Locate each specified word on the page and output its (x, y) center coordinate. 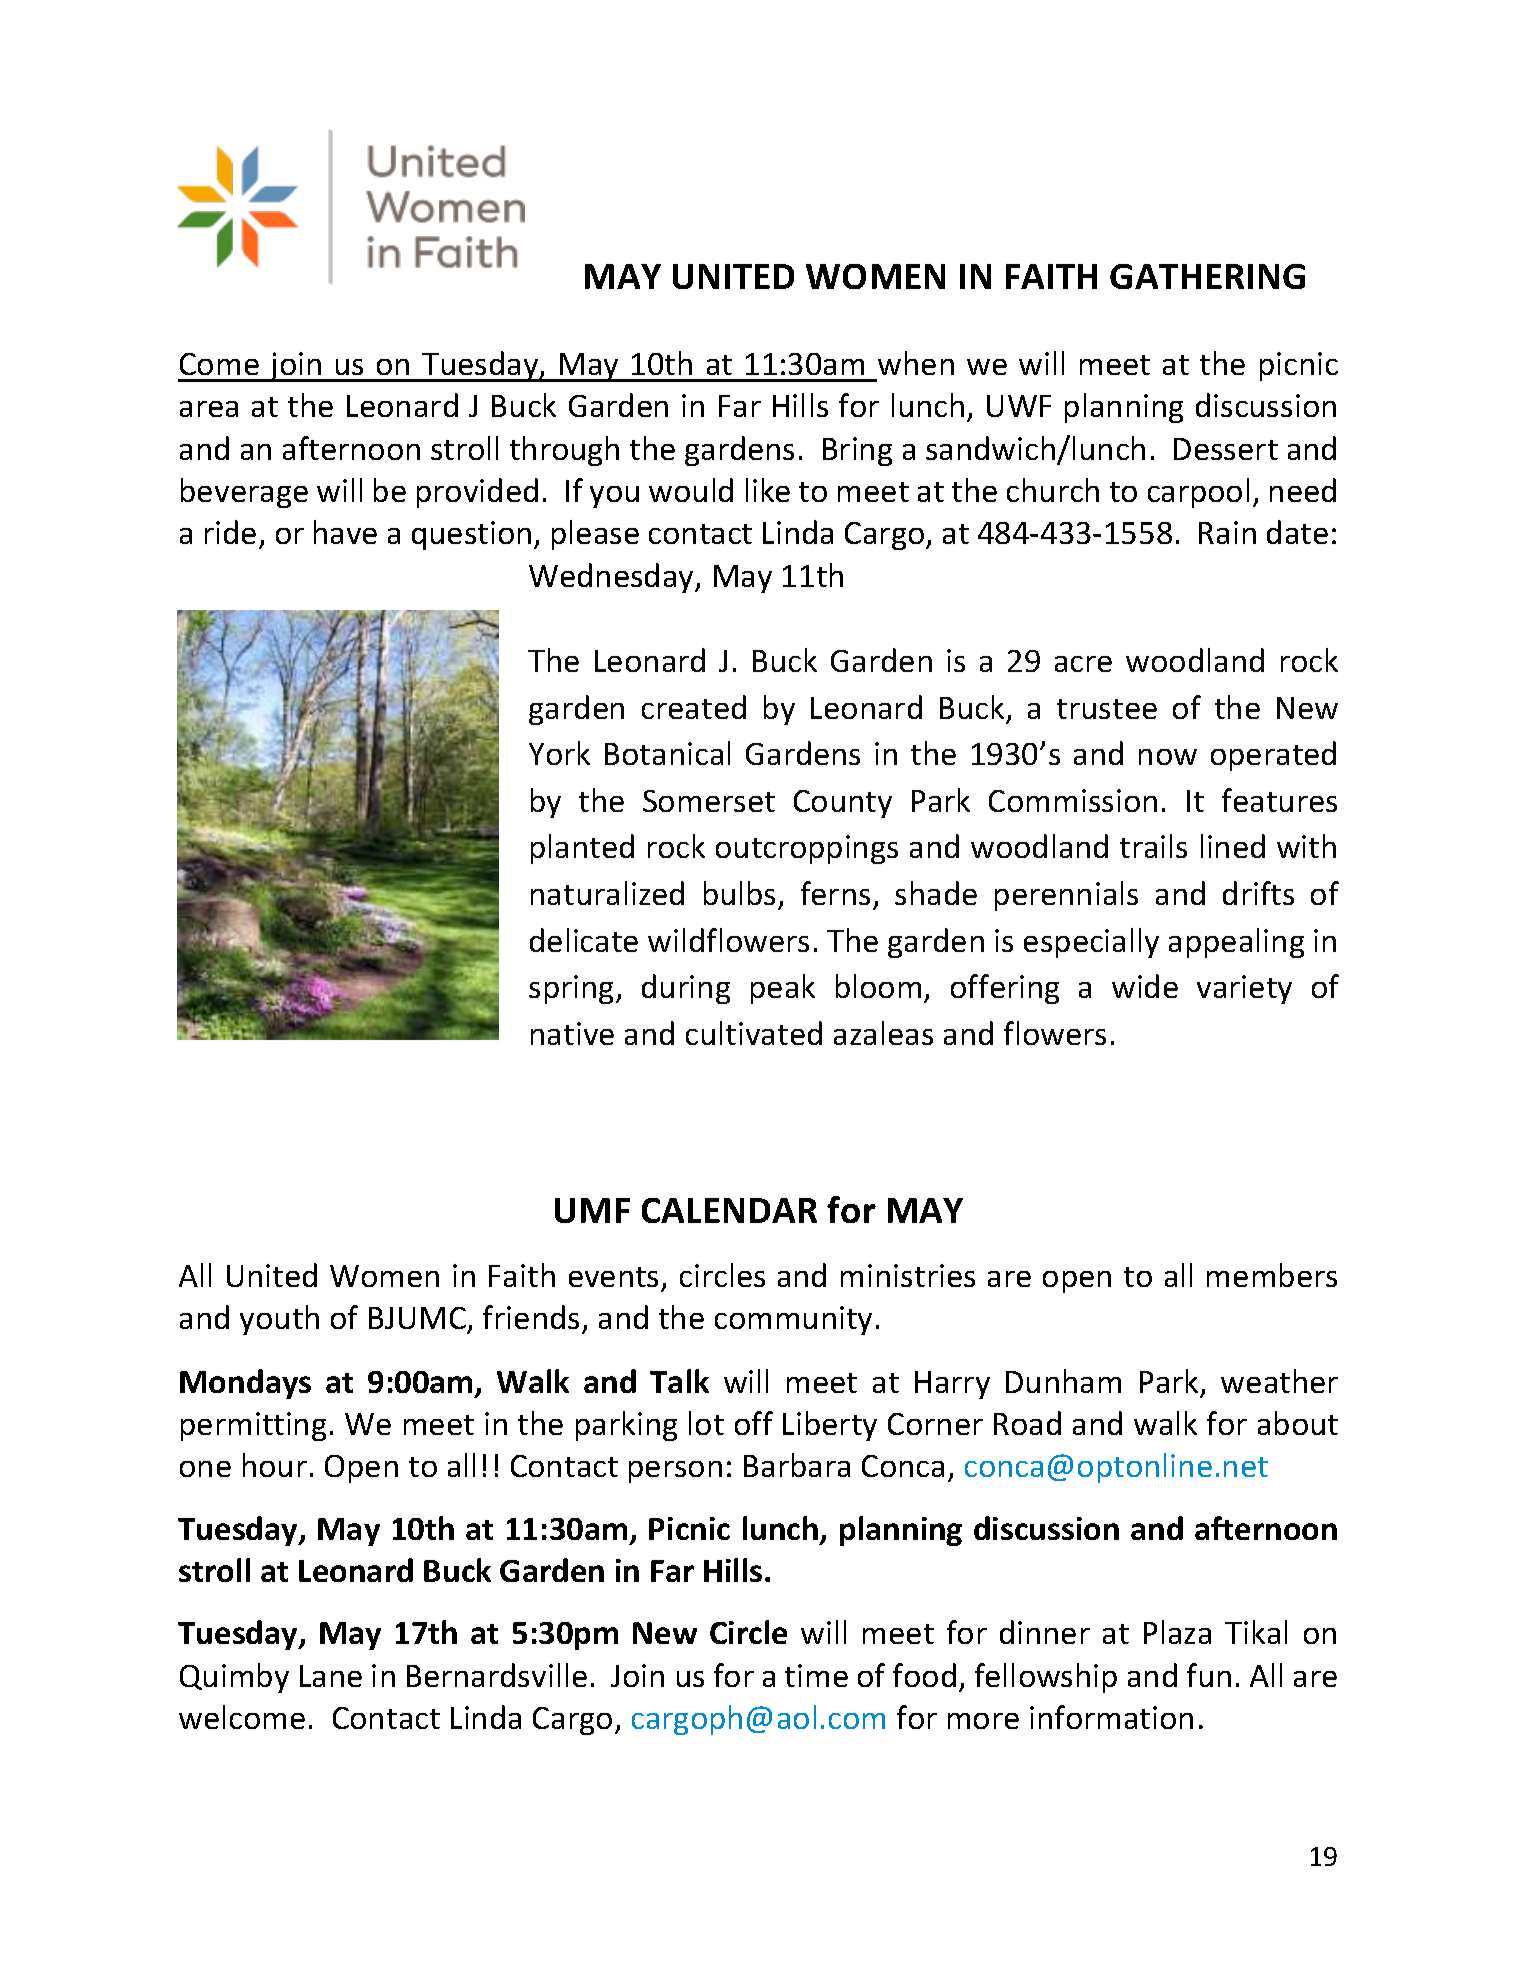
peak (783, 989)
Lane (331, 1676)
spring (573, 989)
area (209, 409)
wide (1145, 986)
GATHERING (1207, 276)
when (916, 363)
